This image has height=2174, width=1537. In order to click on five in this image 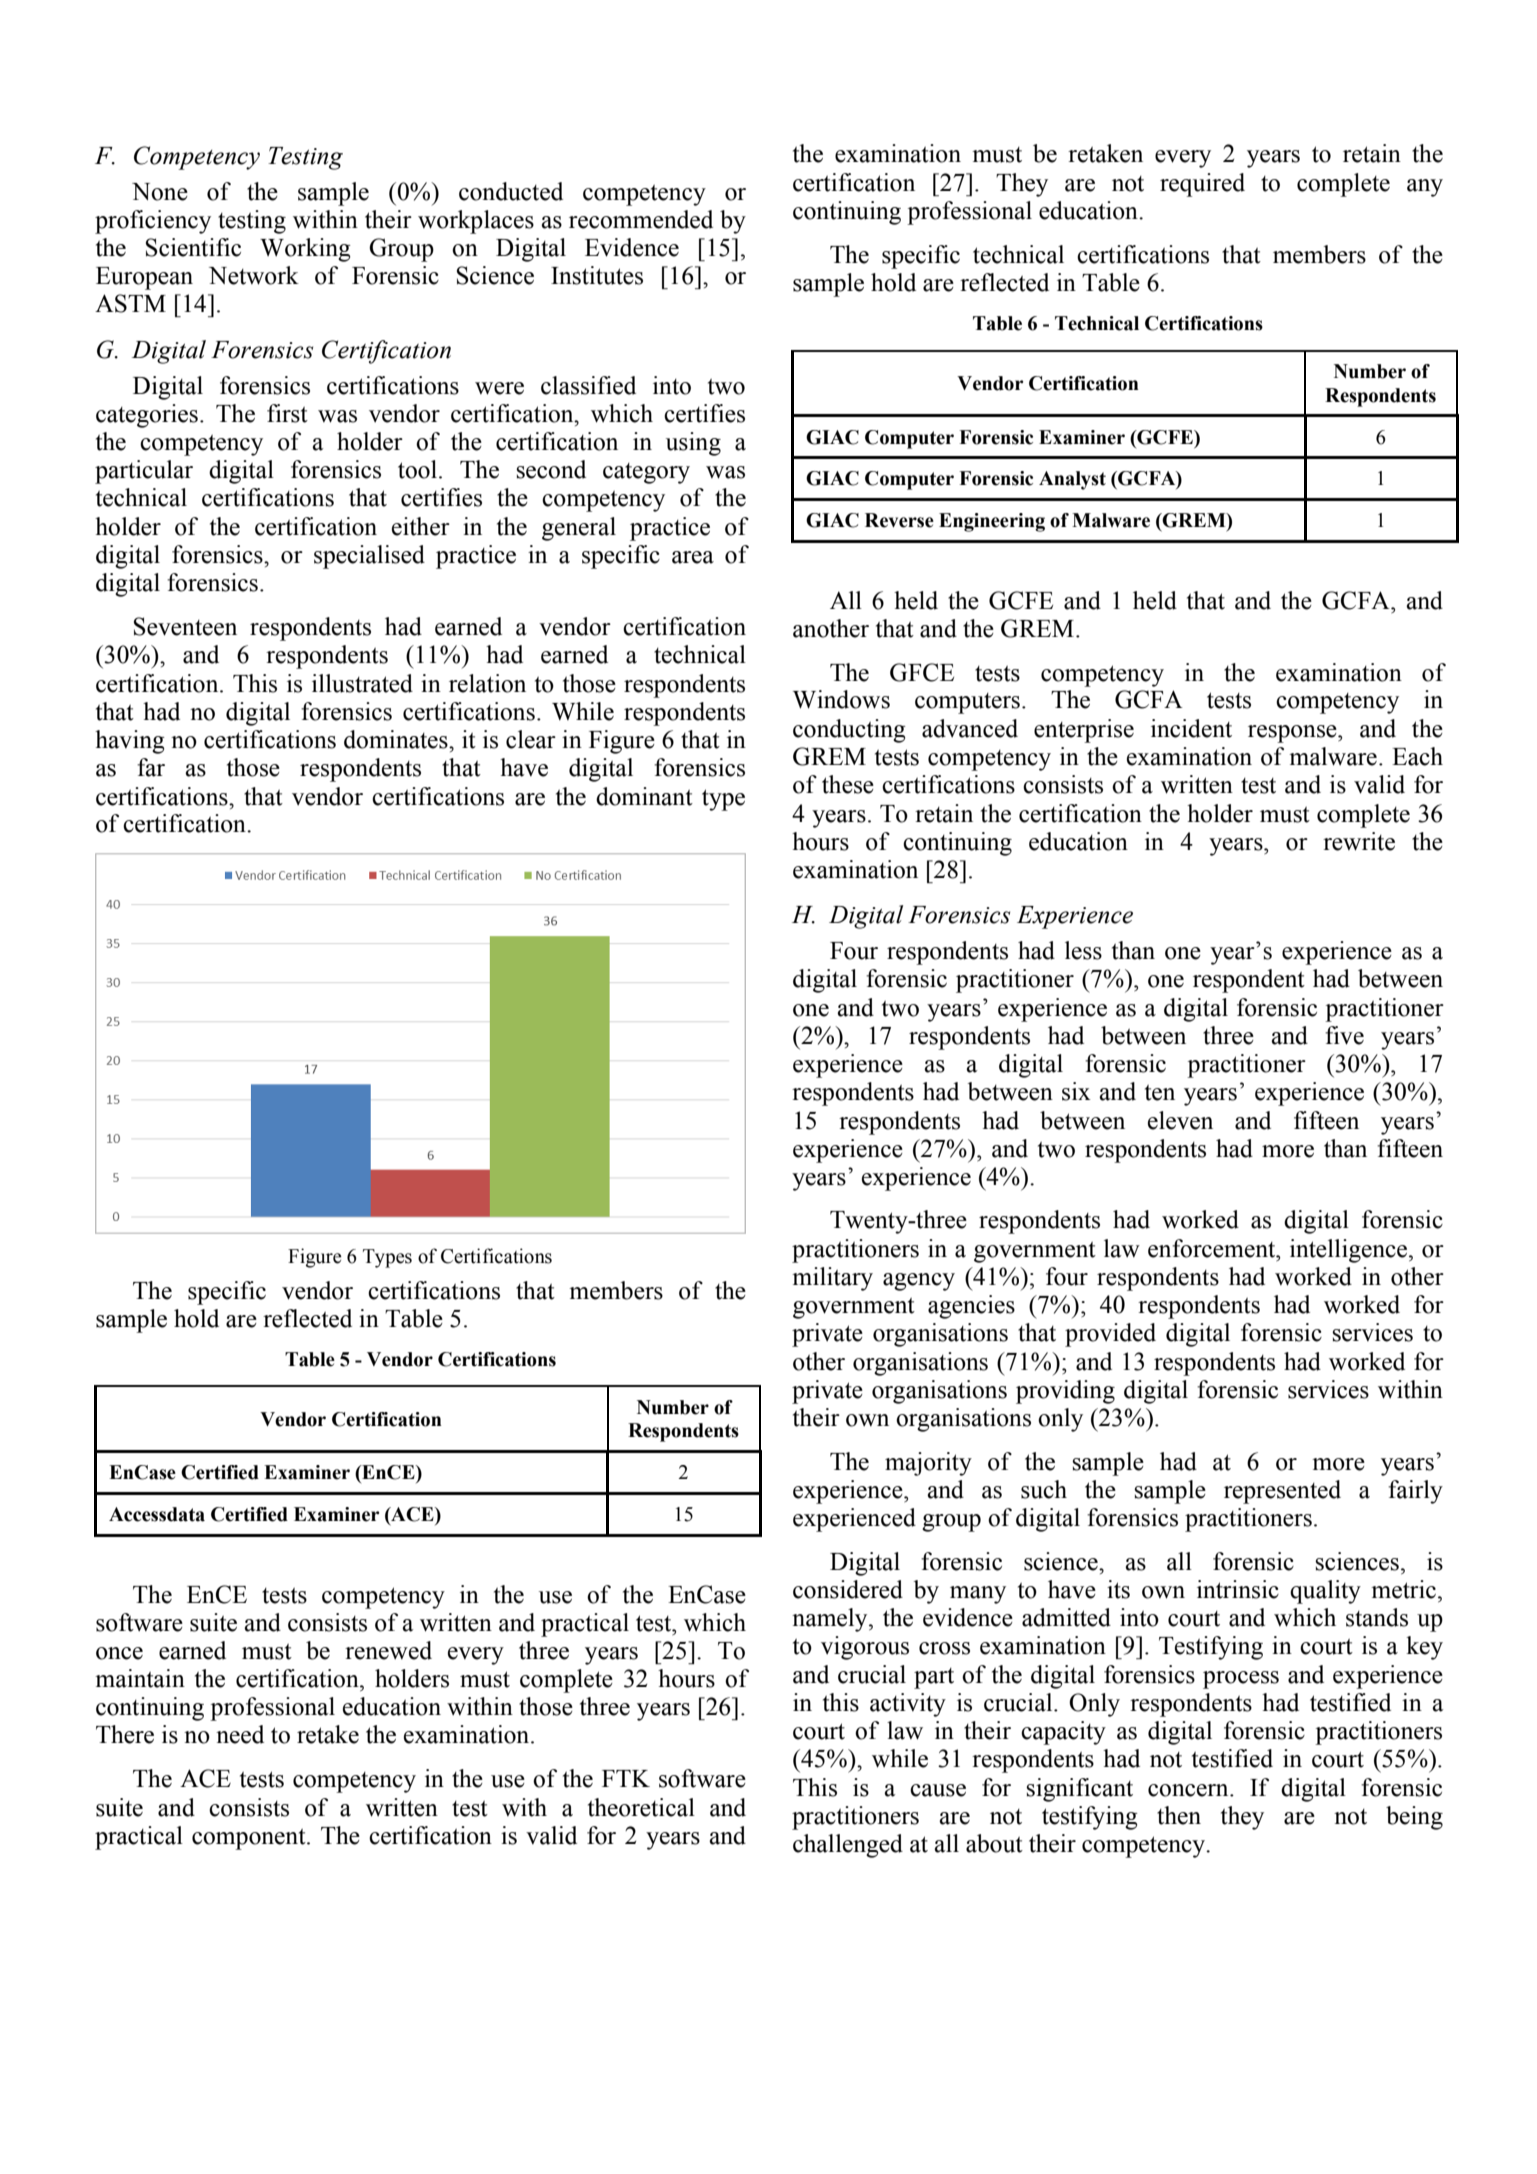, I will do `click(1344, 1035)`.
